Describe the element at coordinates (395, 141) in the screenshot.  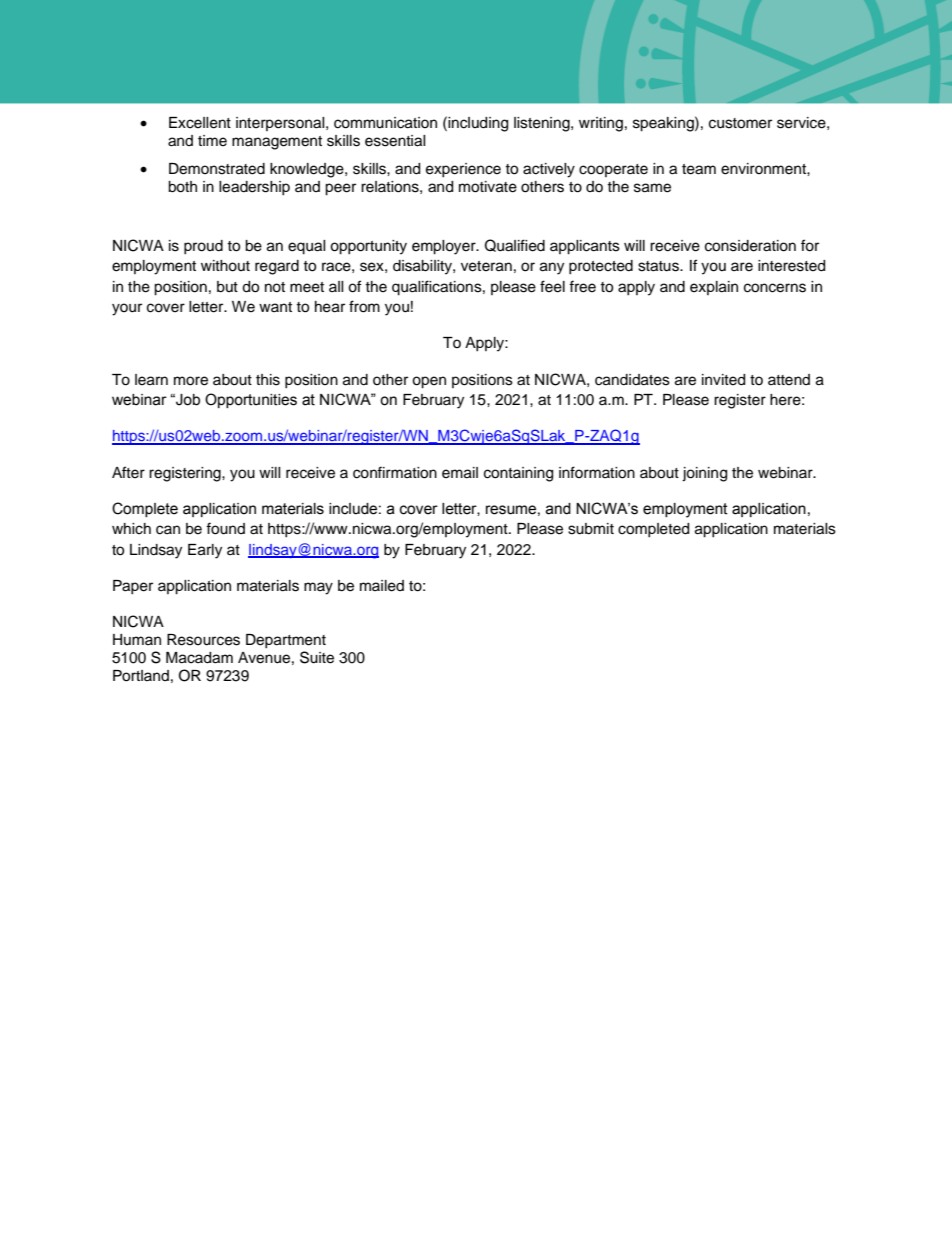
I see `essential` at that location.
